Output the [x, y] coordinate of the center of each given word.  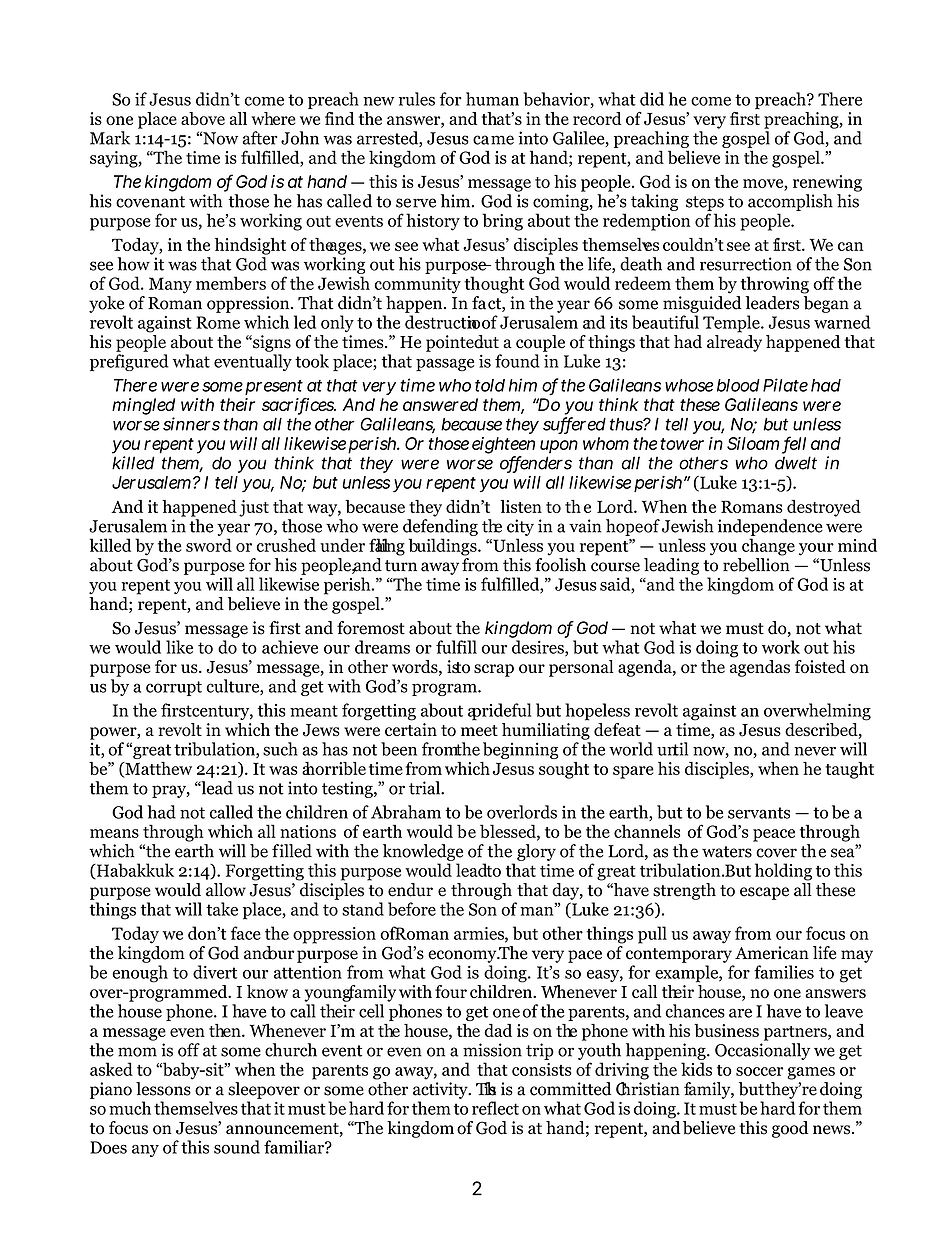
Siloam [753, 443]
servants [759, 813]
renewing [827, 183]
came [493, 140]
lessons [164, 1087]
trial [425, 788]
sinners [191, 424]
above [203, 118]
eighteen [503, 447]
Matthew [157, 769]
